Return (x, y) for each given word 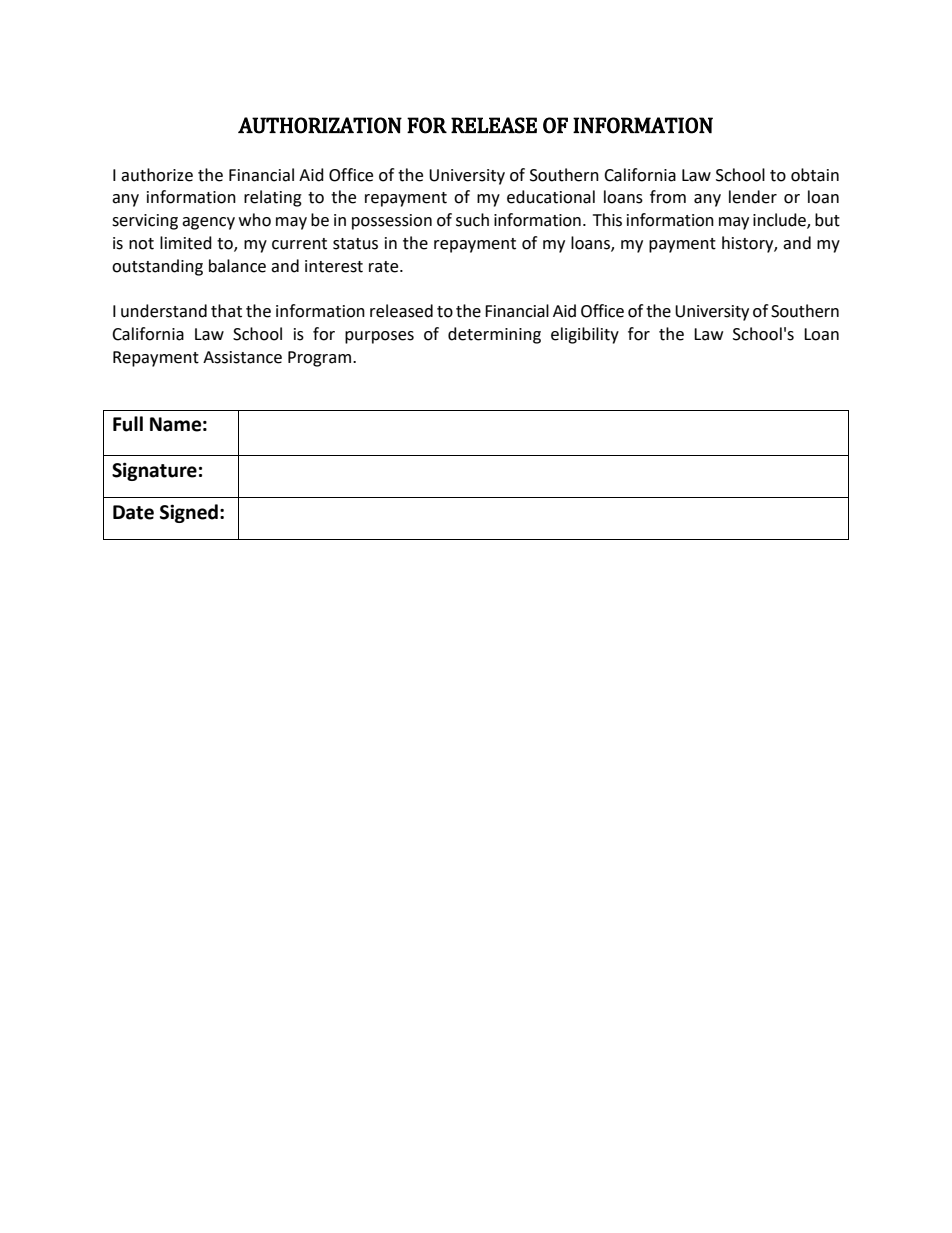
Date (133, 512)
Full (128, 424)
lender (753, 197)
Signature (154, 471)
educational (551, 197)
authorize (157, 175)
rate (385, 267)
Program (321, 359)
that (226, 311)
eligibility (585, 335)
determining (494, 335)
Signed (189, 513)
